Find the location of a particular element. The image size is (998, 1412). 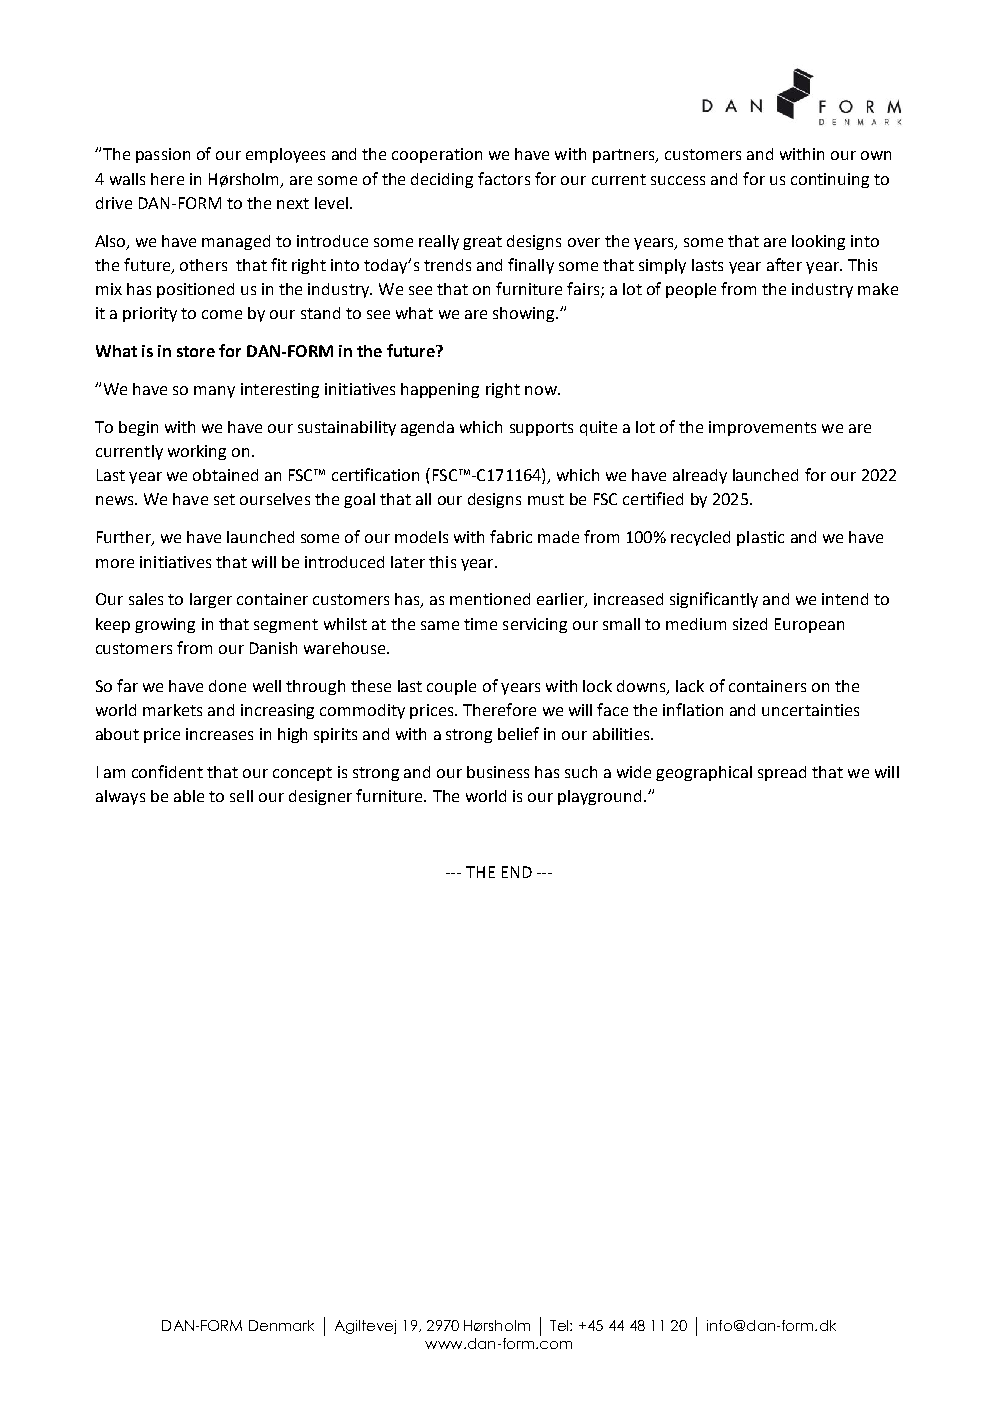

playground is located at coordinates (599, 797).
